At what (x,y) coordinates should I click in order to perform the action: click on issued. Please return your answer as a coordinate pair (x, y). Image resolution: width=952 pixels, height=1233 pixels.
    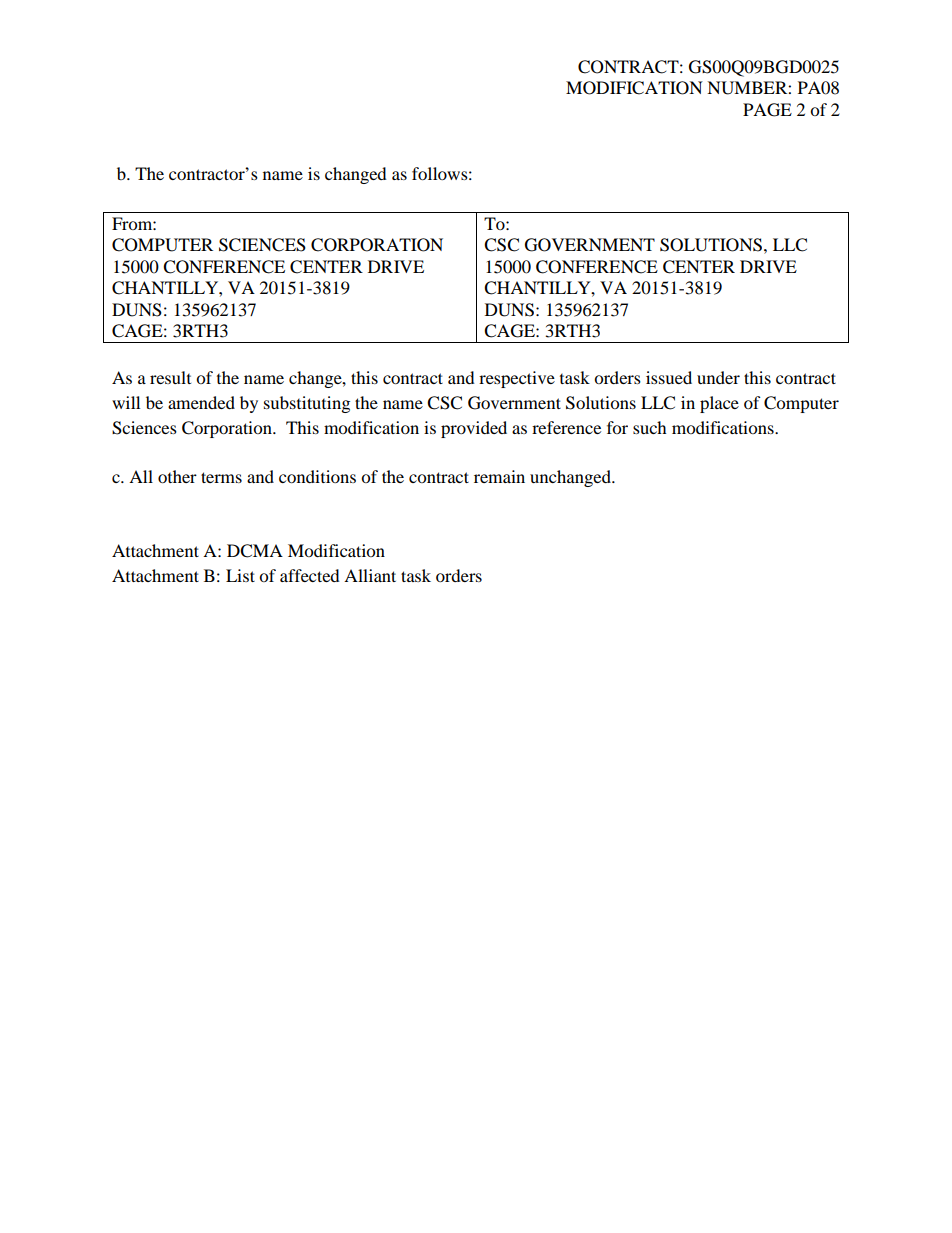
    Looking at the image, I should click on (669, 377).
